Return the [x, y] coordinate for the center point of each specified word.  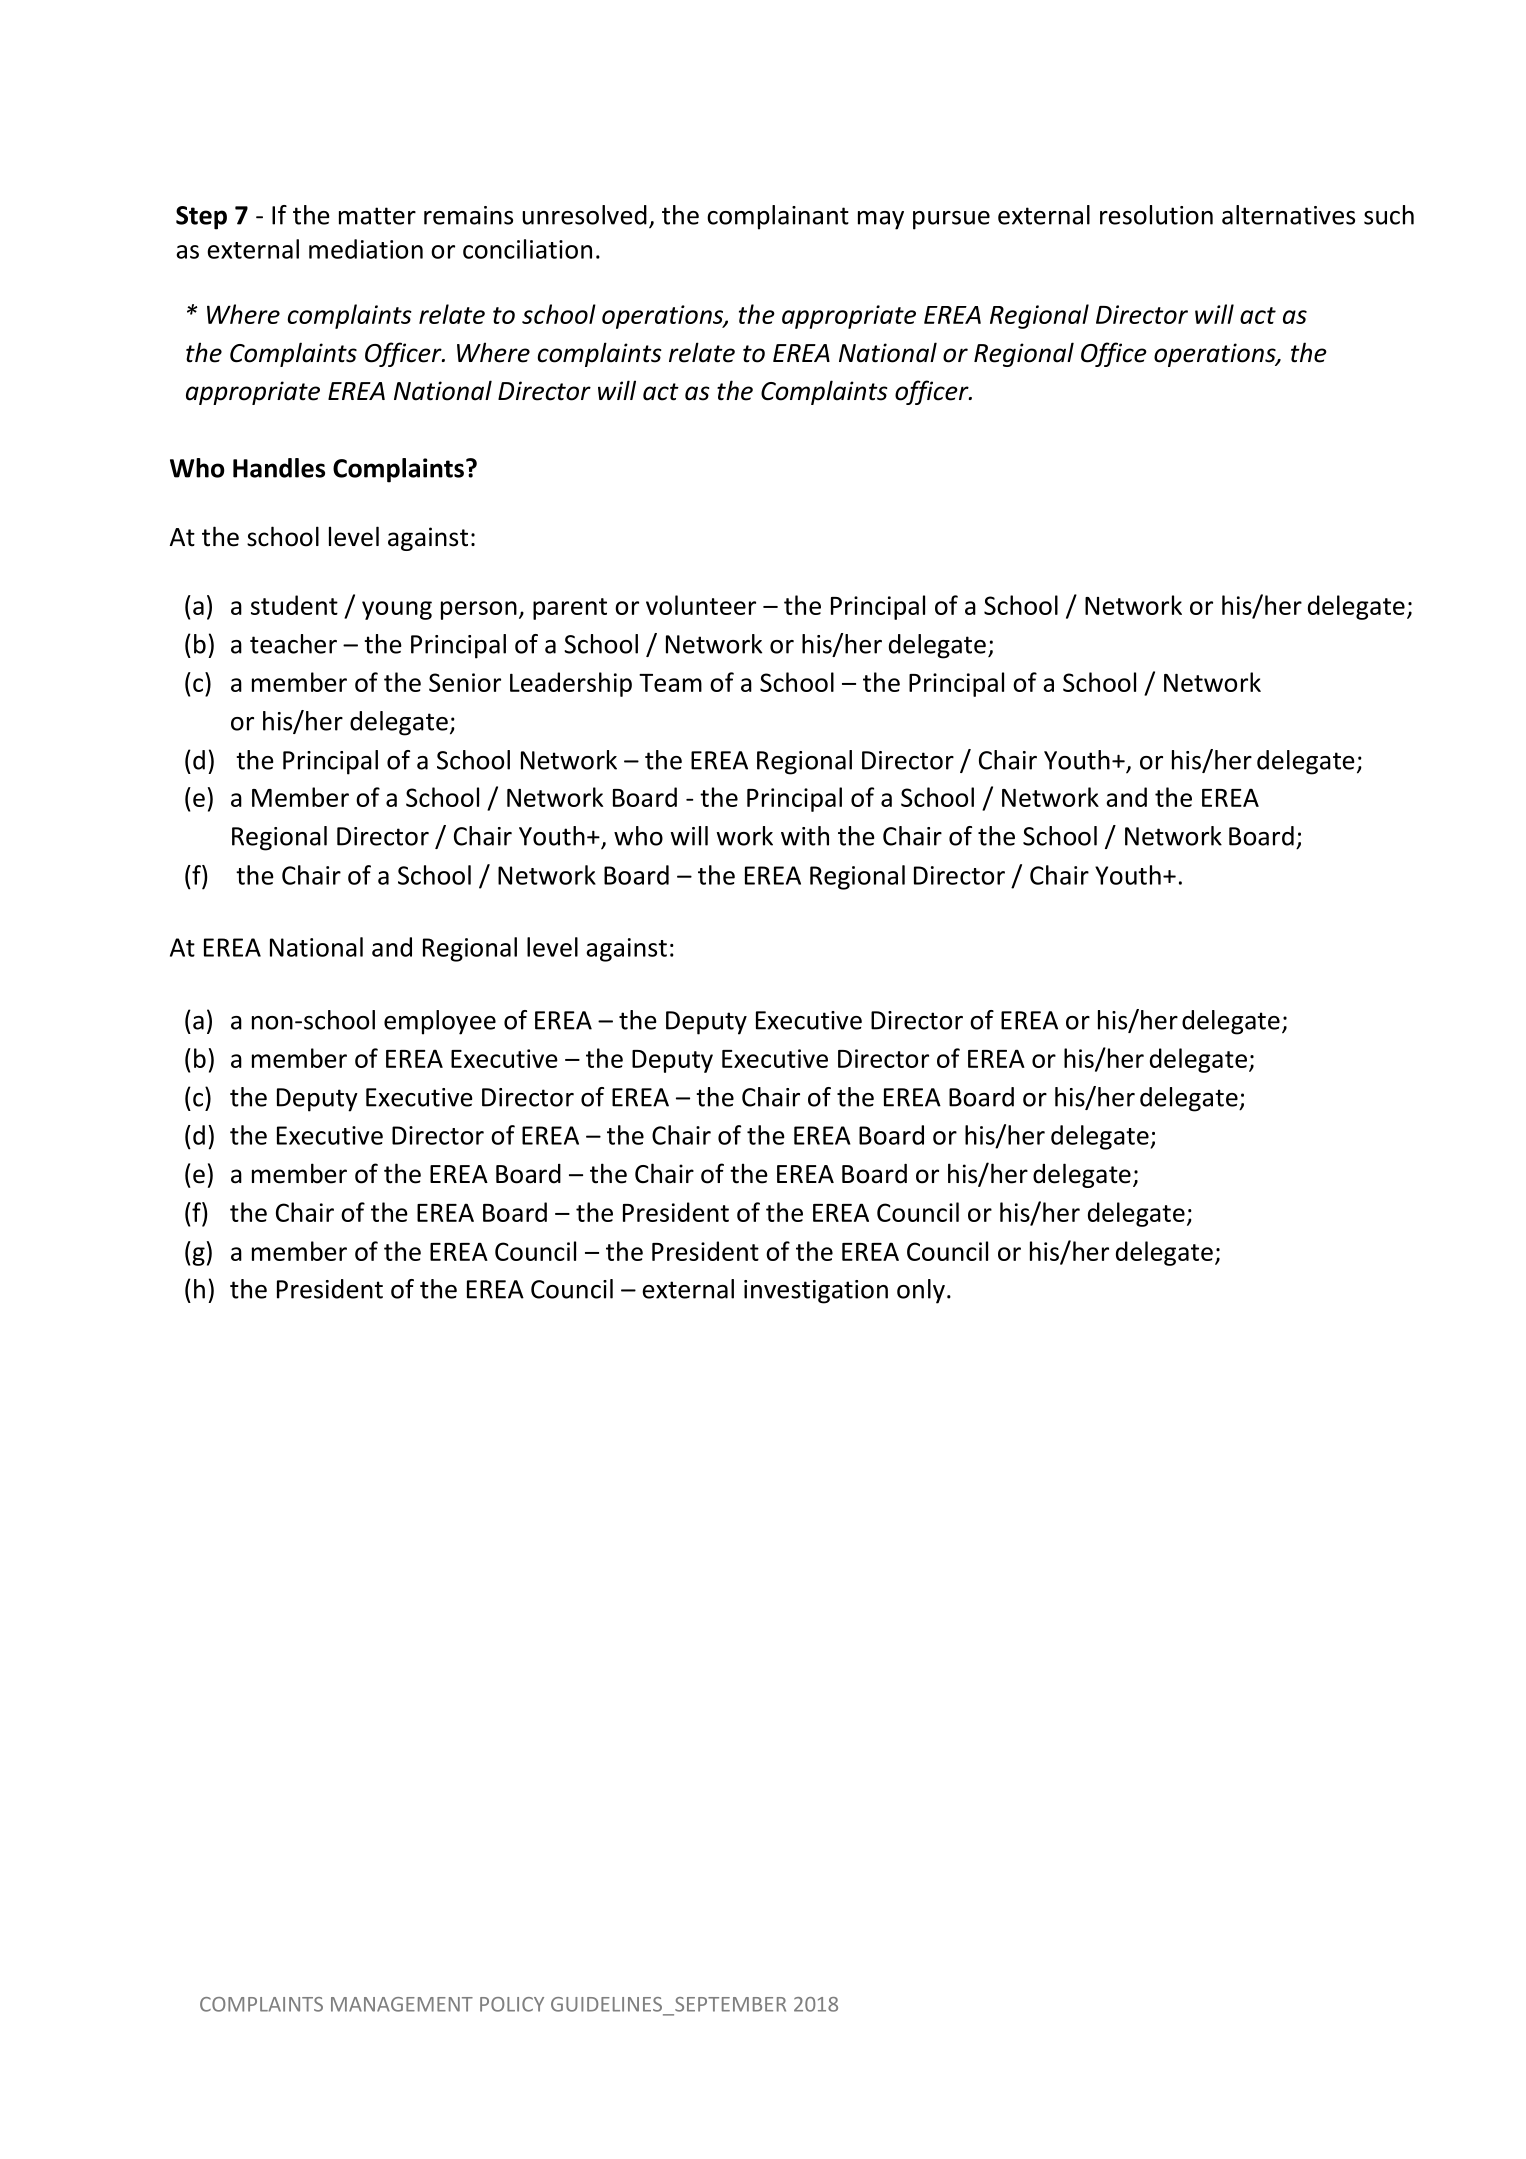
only [921, 1291]
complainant [778, 217]
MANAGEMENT [402, 2004]
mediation [366, 249]
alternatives [1288, 215]
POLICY [512, 2004]
